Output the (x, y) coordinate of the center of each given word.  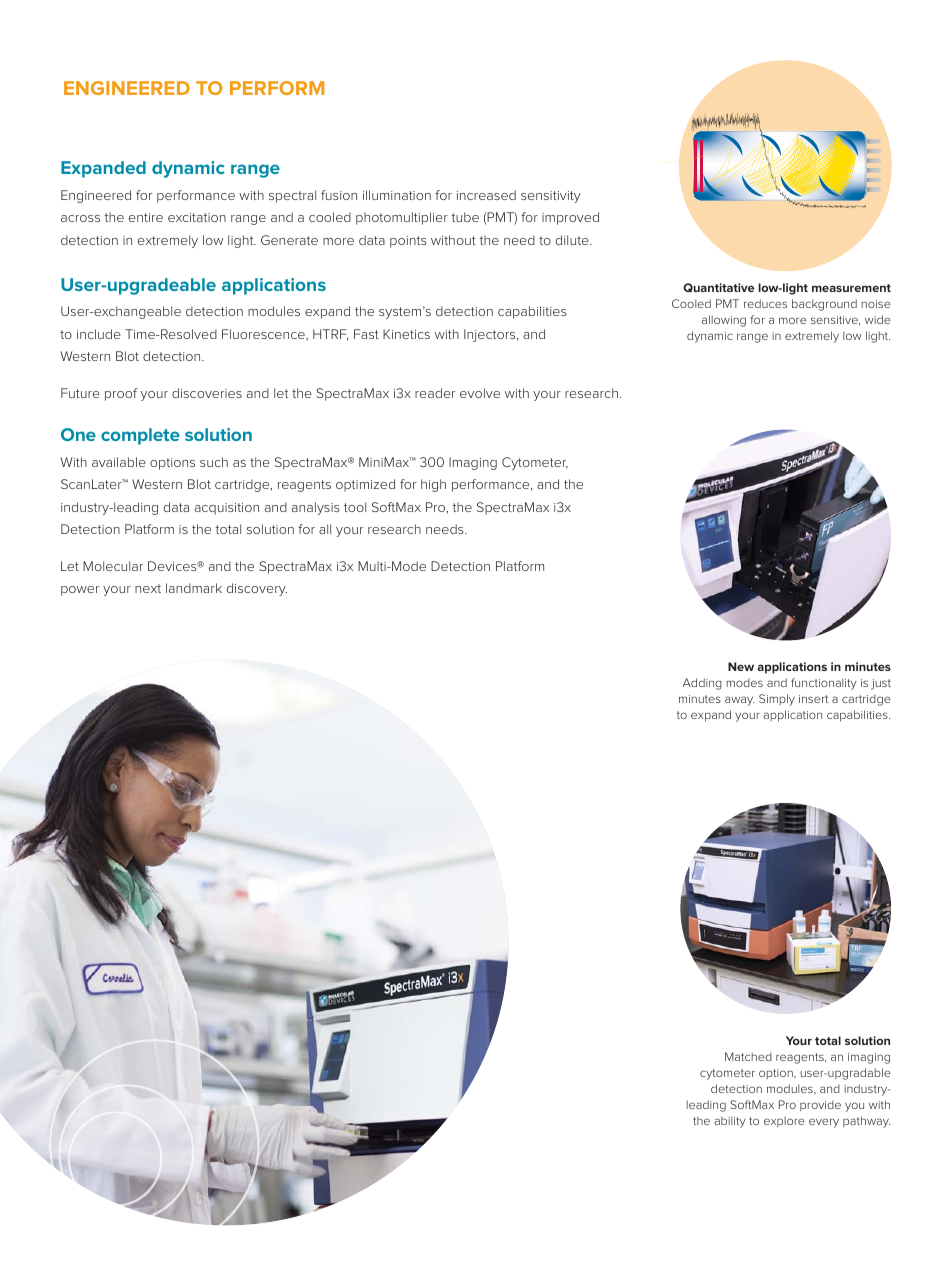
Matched (748, 1056)
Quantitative (718, 287)
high (433, 485)
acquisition (227, 509)
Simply (777, 700)
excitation (197, 217)
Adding (702, 684)
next (148, 588)
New (741, 666)
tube (465, 217)
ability (730, 1122)
